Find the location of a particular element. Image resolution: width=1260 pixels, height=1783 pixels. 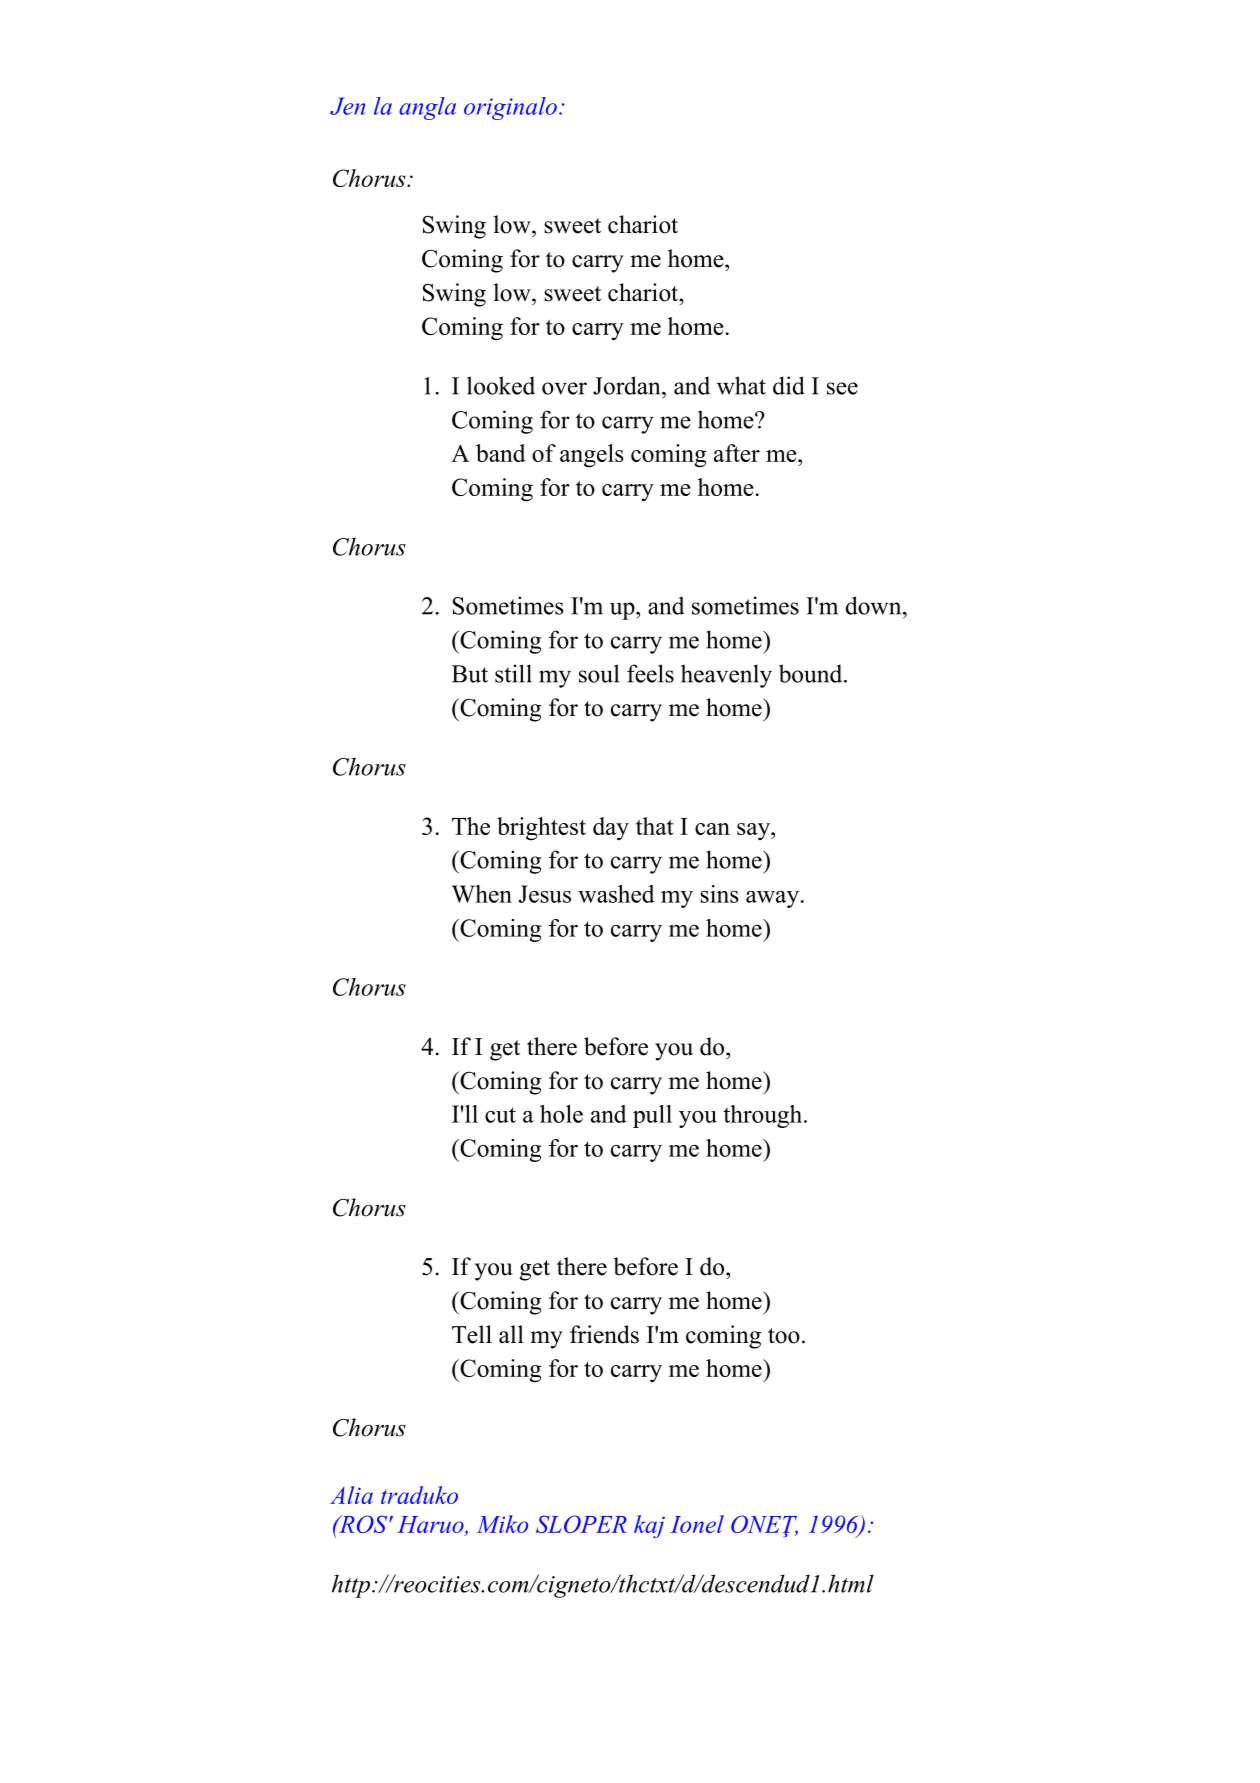

But is located at coordinates (470, 674).
